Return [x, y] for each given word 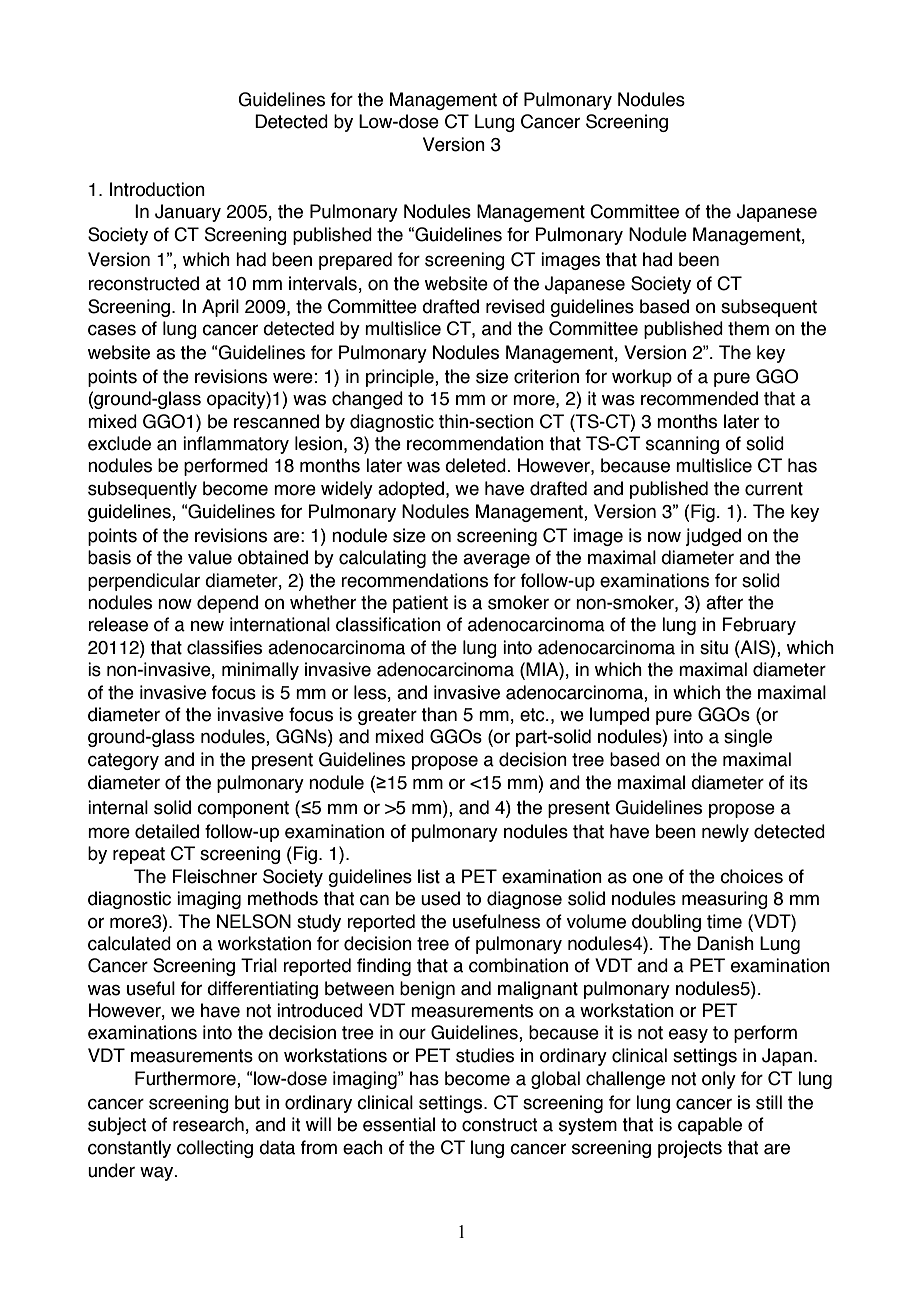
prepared [355, 261]
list [429, 876]
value [210, 557]
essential [399, 1124]
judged [713, 537]
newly [725, 833]
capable [710, 1126]
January [188, 213]
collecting [215, 1149]
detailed [167, 831]
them [748, 328]
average [496, 560]
